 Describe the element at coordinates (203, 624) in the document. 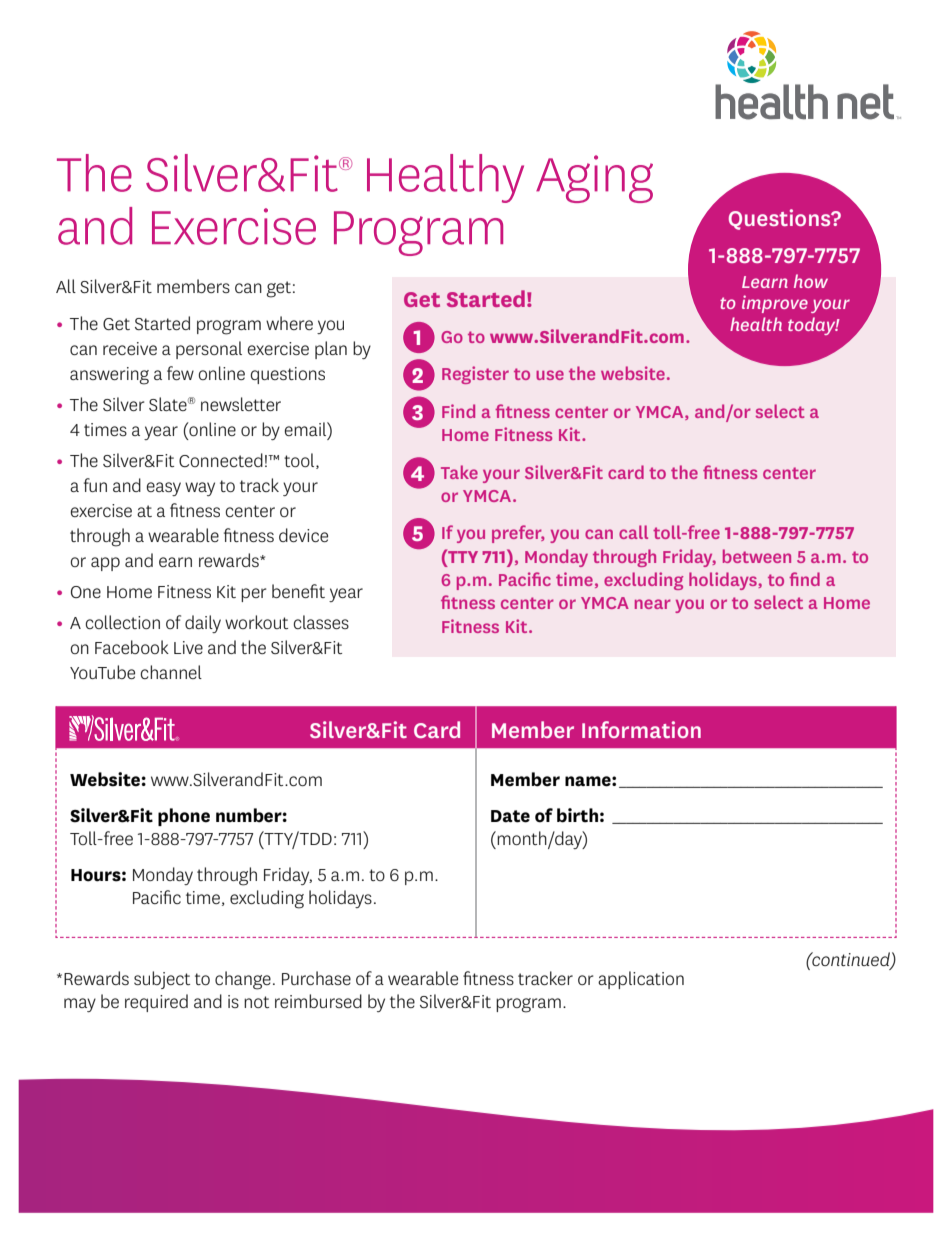

I see `daily` at that location.
